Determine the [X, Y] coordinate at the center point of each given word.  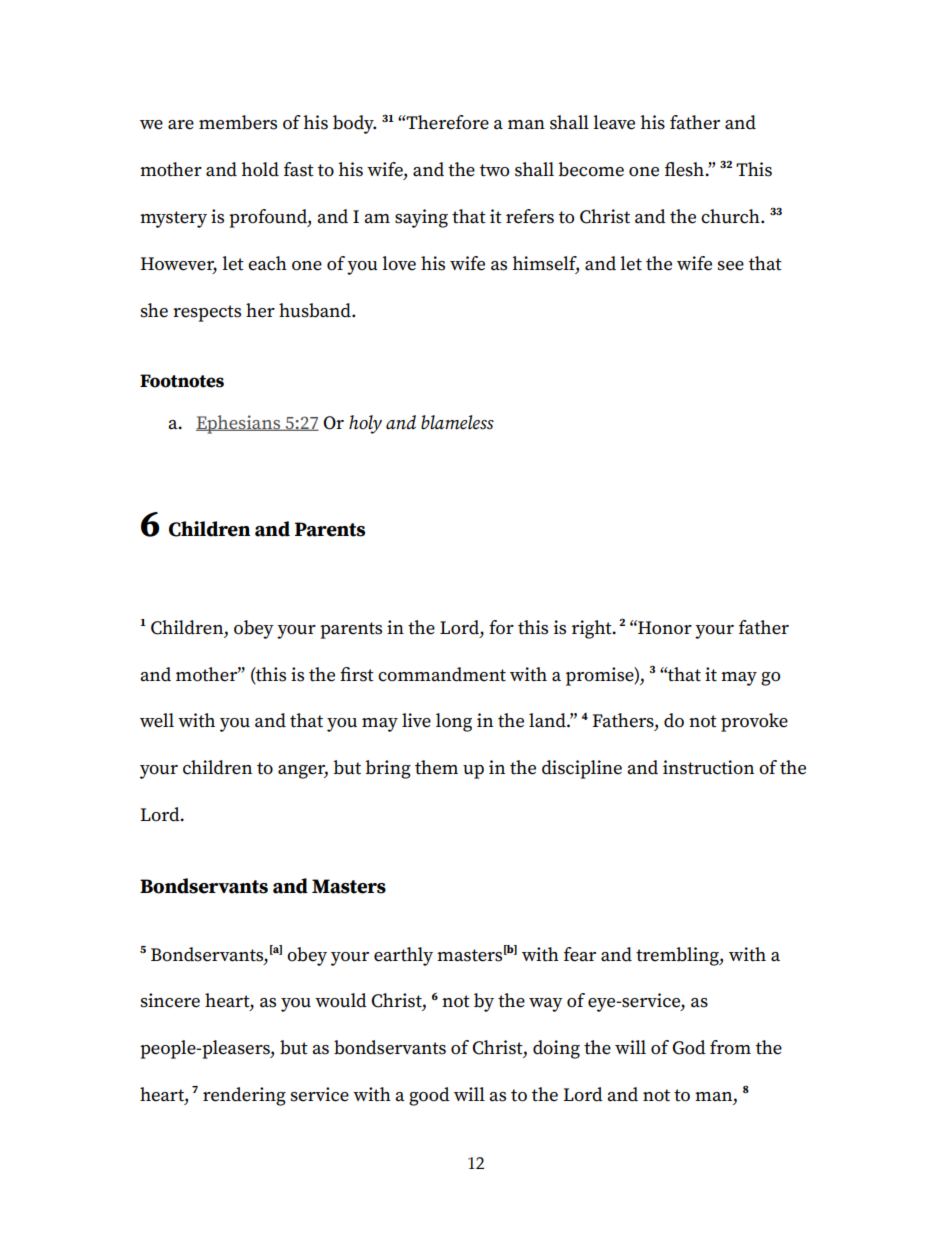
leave [614, 122]
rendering [244, 1096]
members [238, 122]
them [436, 767]
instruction [708, 767]
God [689, 1047]
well [157, 720]
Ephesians [239, 424]
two [494, 170]
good [429, 1096]
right [593, 629]
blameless [457, 422]
